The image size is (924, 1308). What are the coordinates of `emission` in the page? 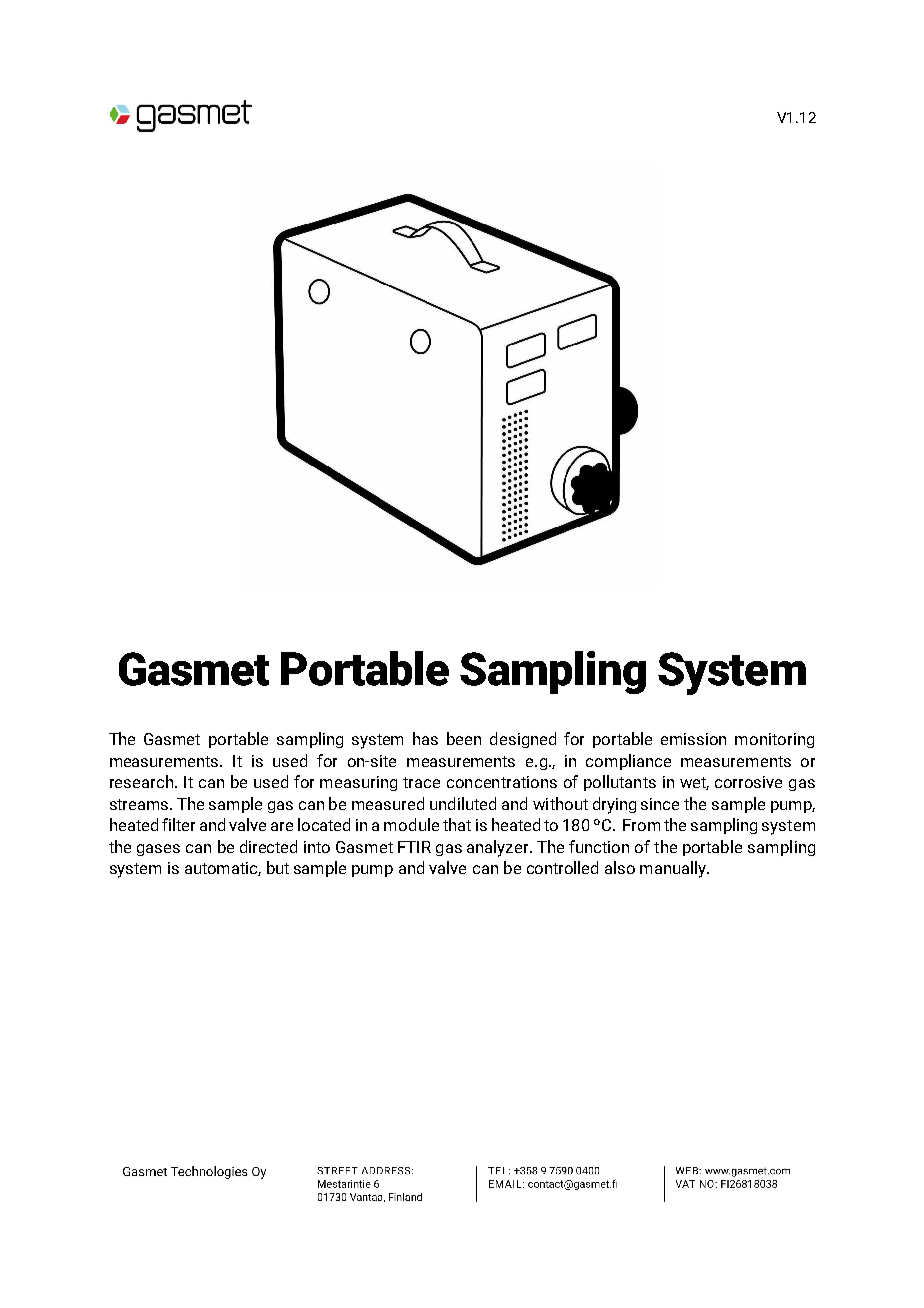 It's located at (693, 739).
